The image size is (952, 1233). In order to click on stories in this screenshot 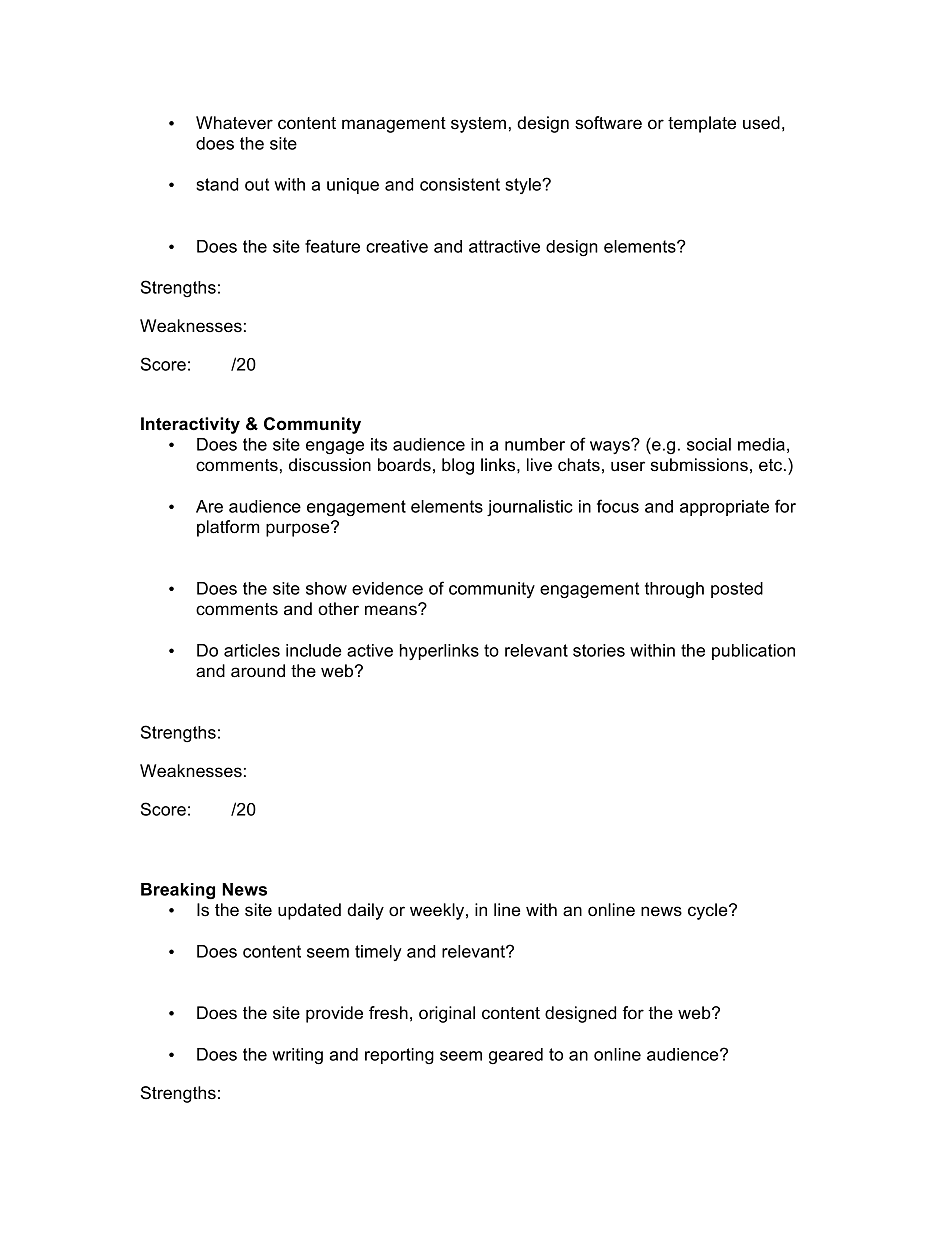, I will do `click(599, 650)`.
